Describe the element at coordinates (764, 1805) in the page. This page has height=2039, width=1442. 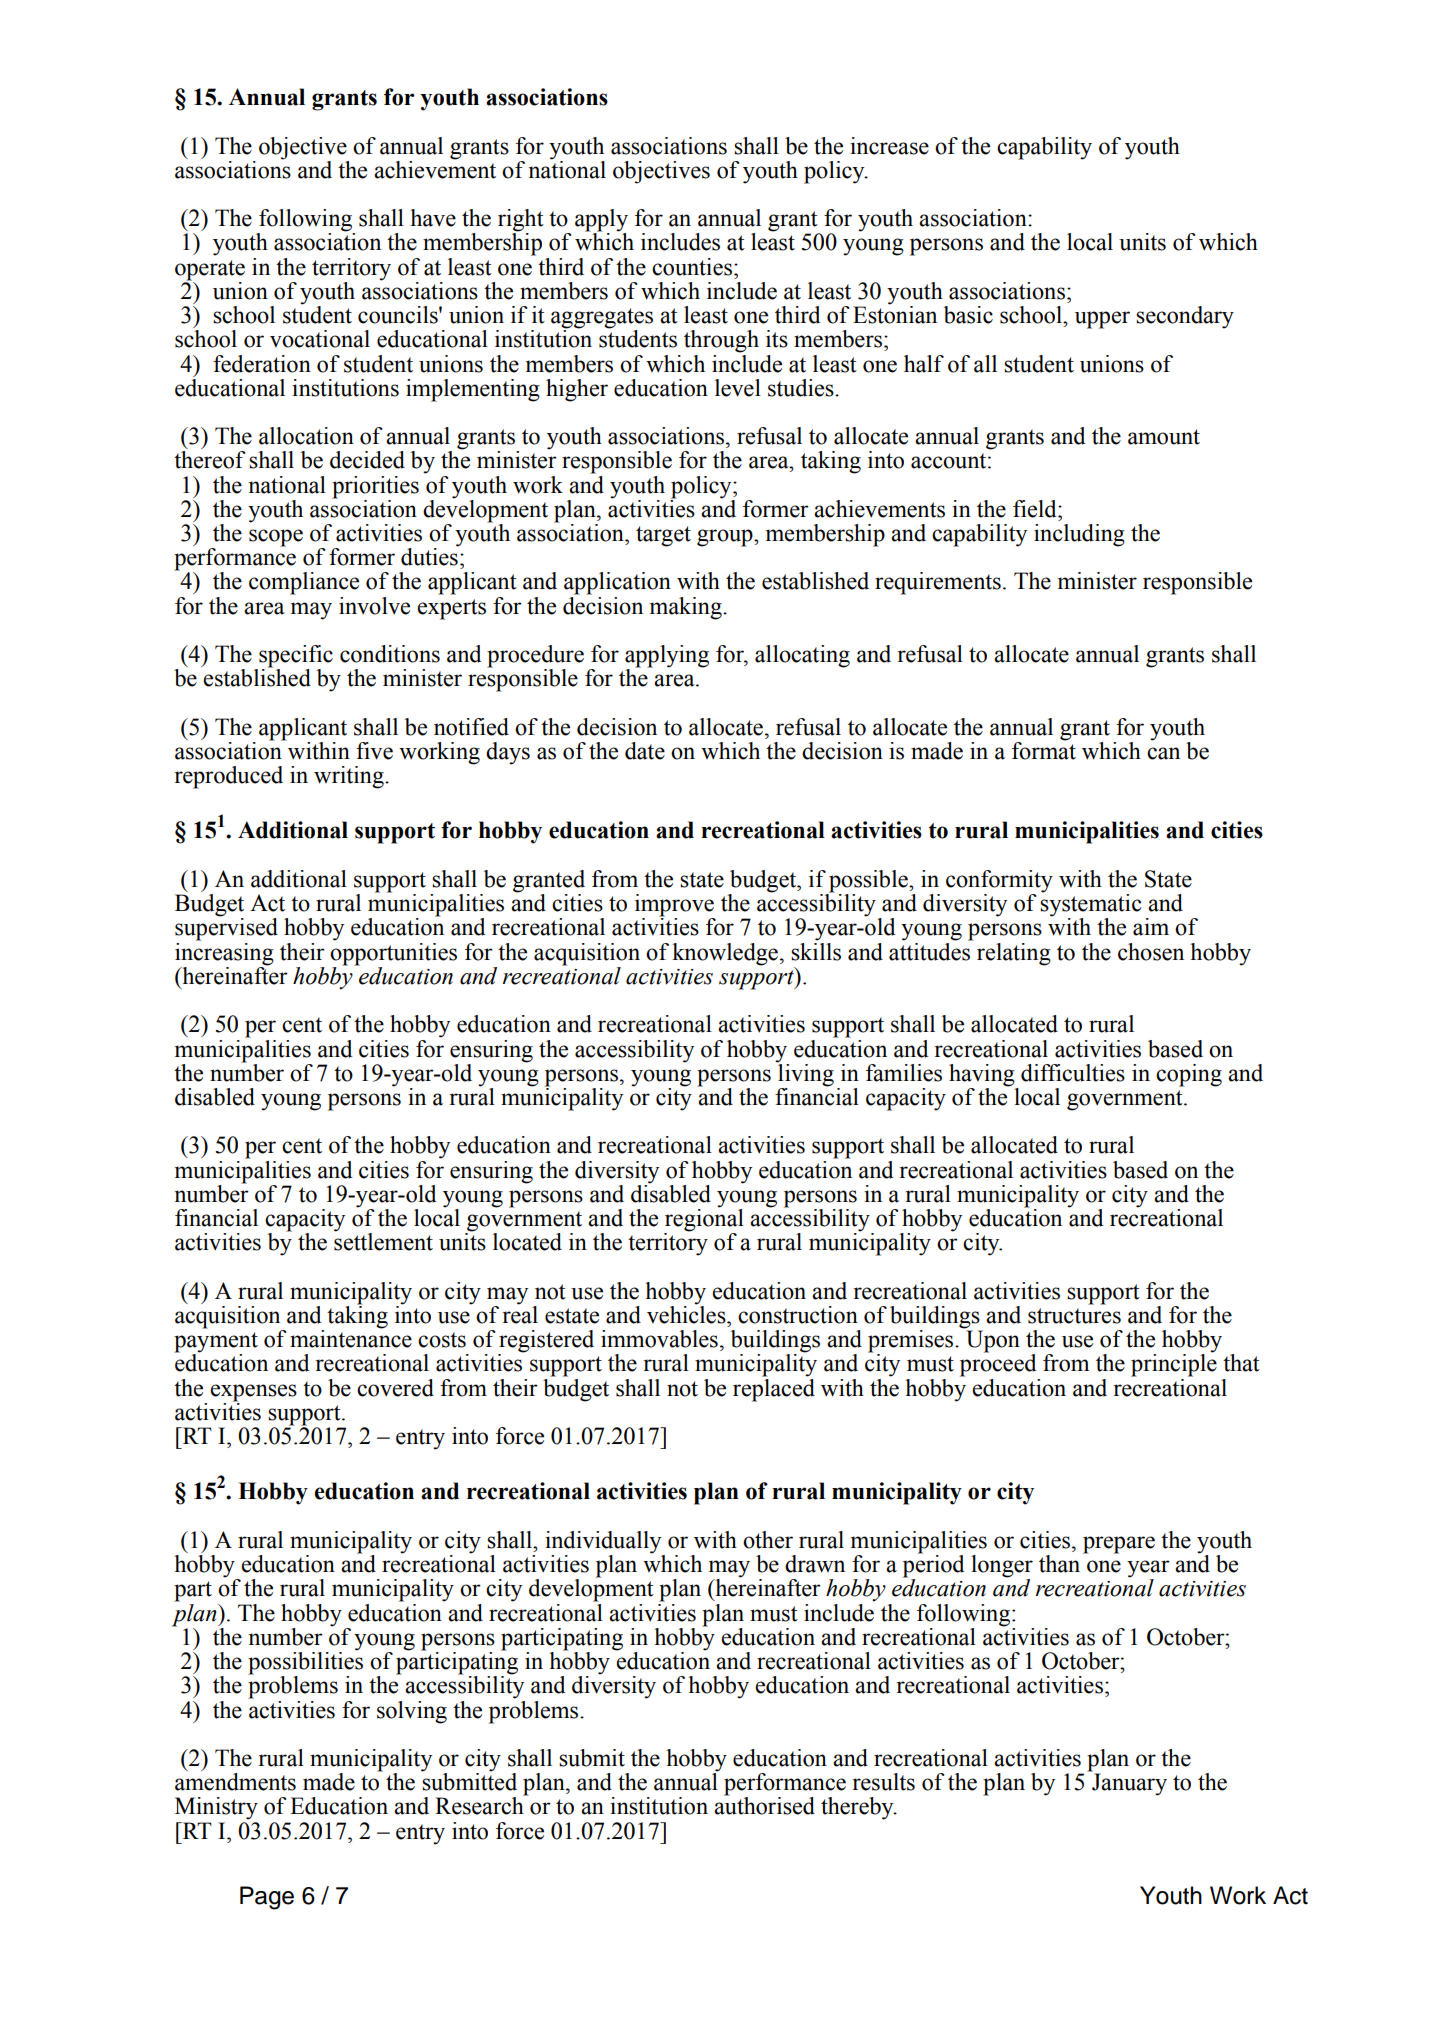
I see `authorised` at that location.
